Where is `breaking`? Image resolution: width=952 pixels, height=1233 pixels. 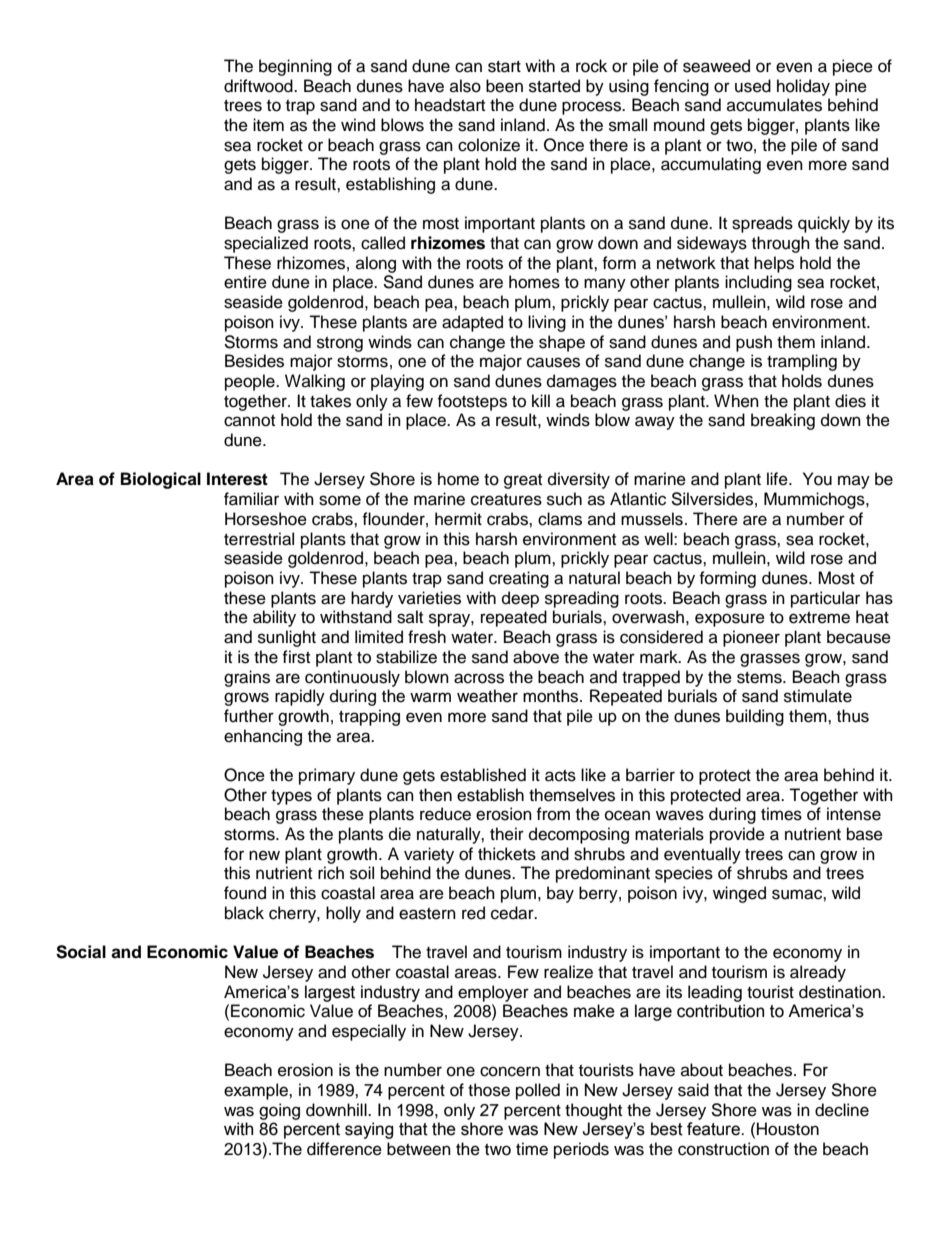 breaking is located at coordinates (783, 421).
